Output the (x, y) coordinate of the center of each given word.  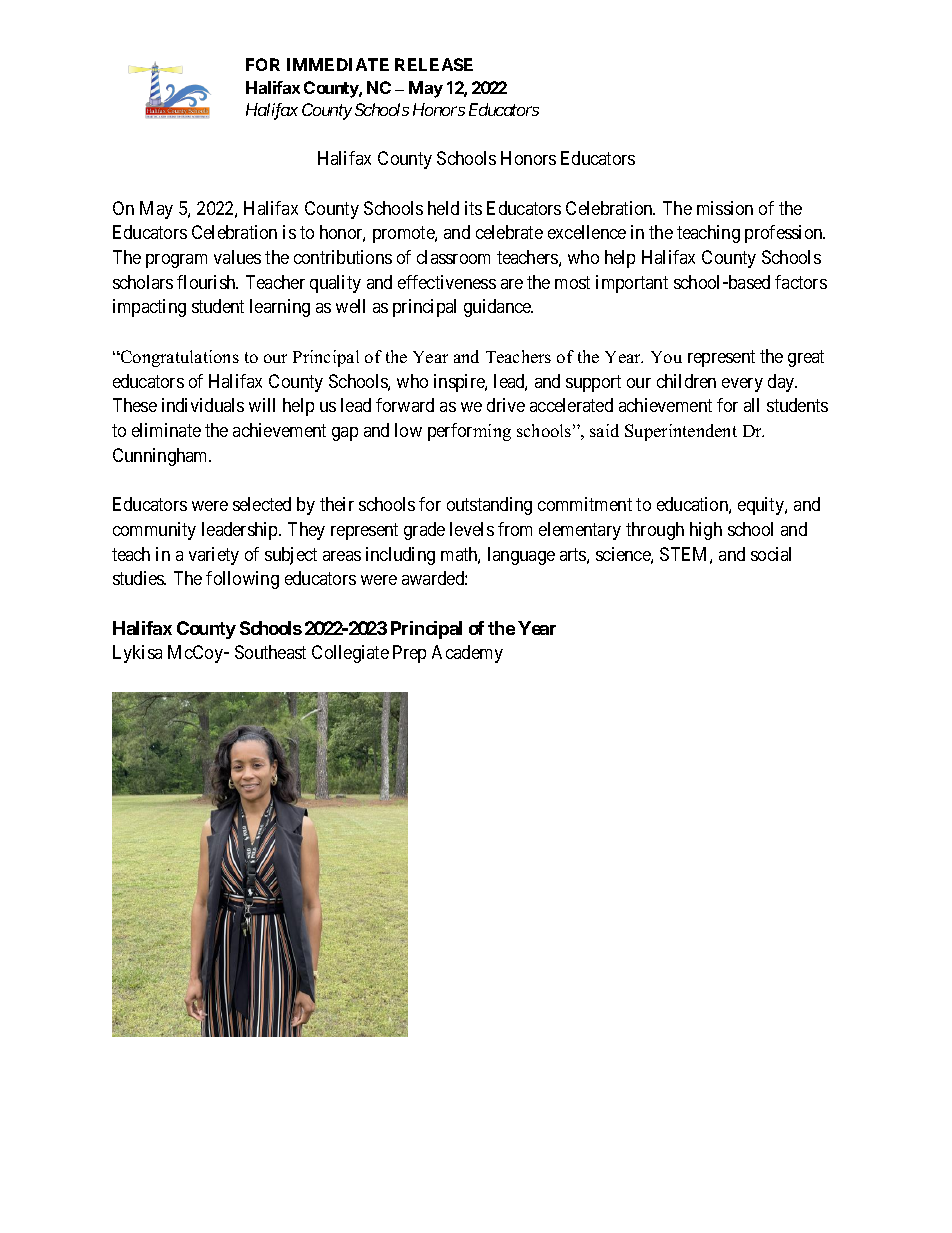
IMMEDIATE (338, 64)
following (242, 580)
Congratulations (178, 358)
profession (785, 234)
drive (506, 405)
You (666, 357)
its (473, 208)
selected (262, 504)
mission (725, 208)
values (237, 257)
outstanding (489, 506)
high (706, 531)
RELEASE (434, 64)
